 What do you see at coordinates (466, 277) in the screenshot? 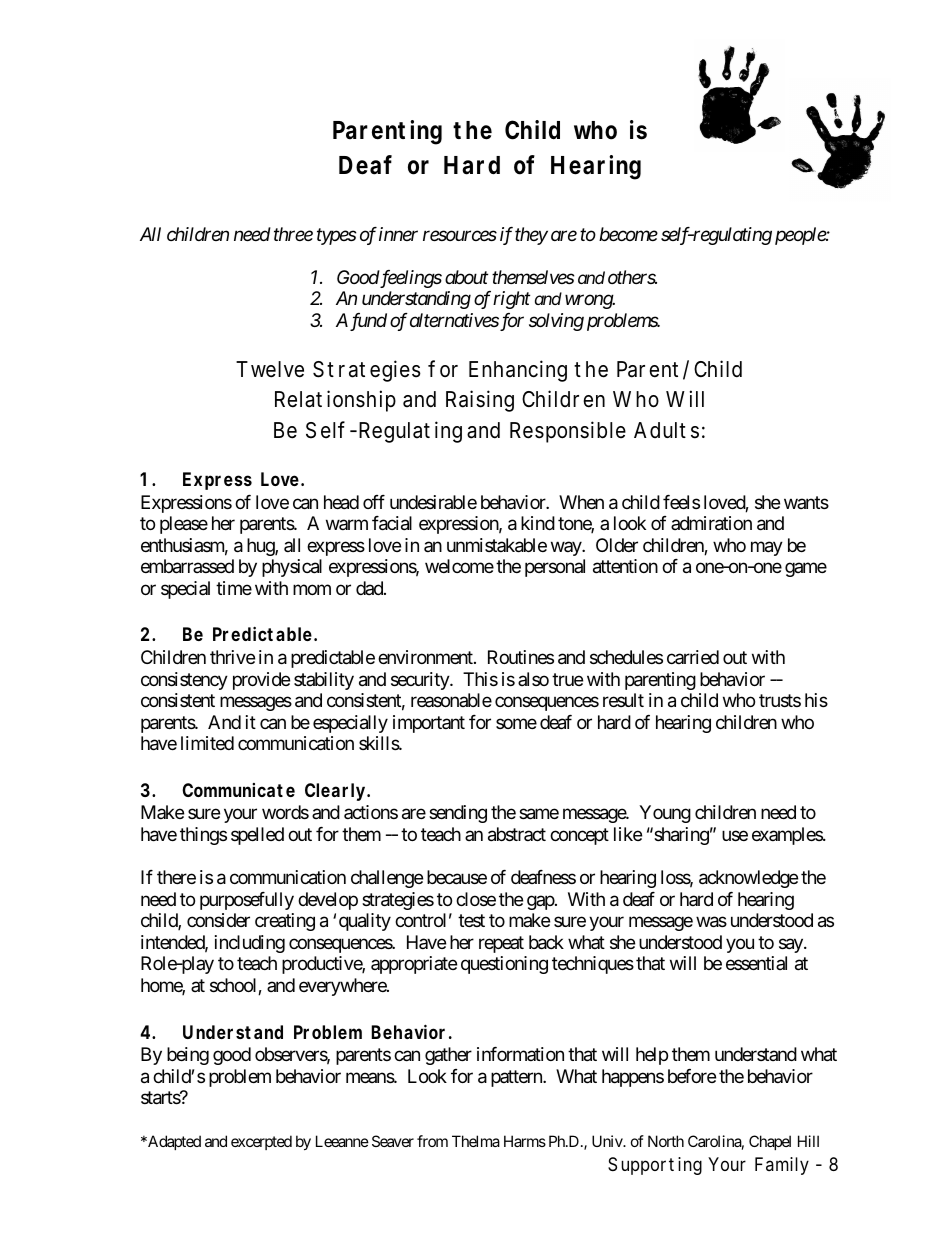
I see `about` at bounding box center [466, 277].
